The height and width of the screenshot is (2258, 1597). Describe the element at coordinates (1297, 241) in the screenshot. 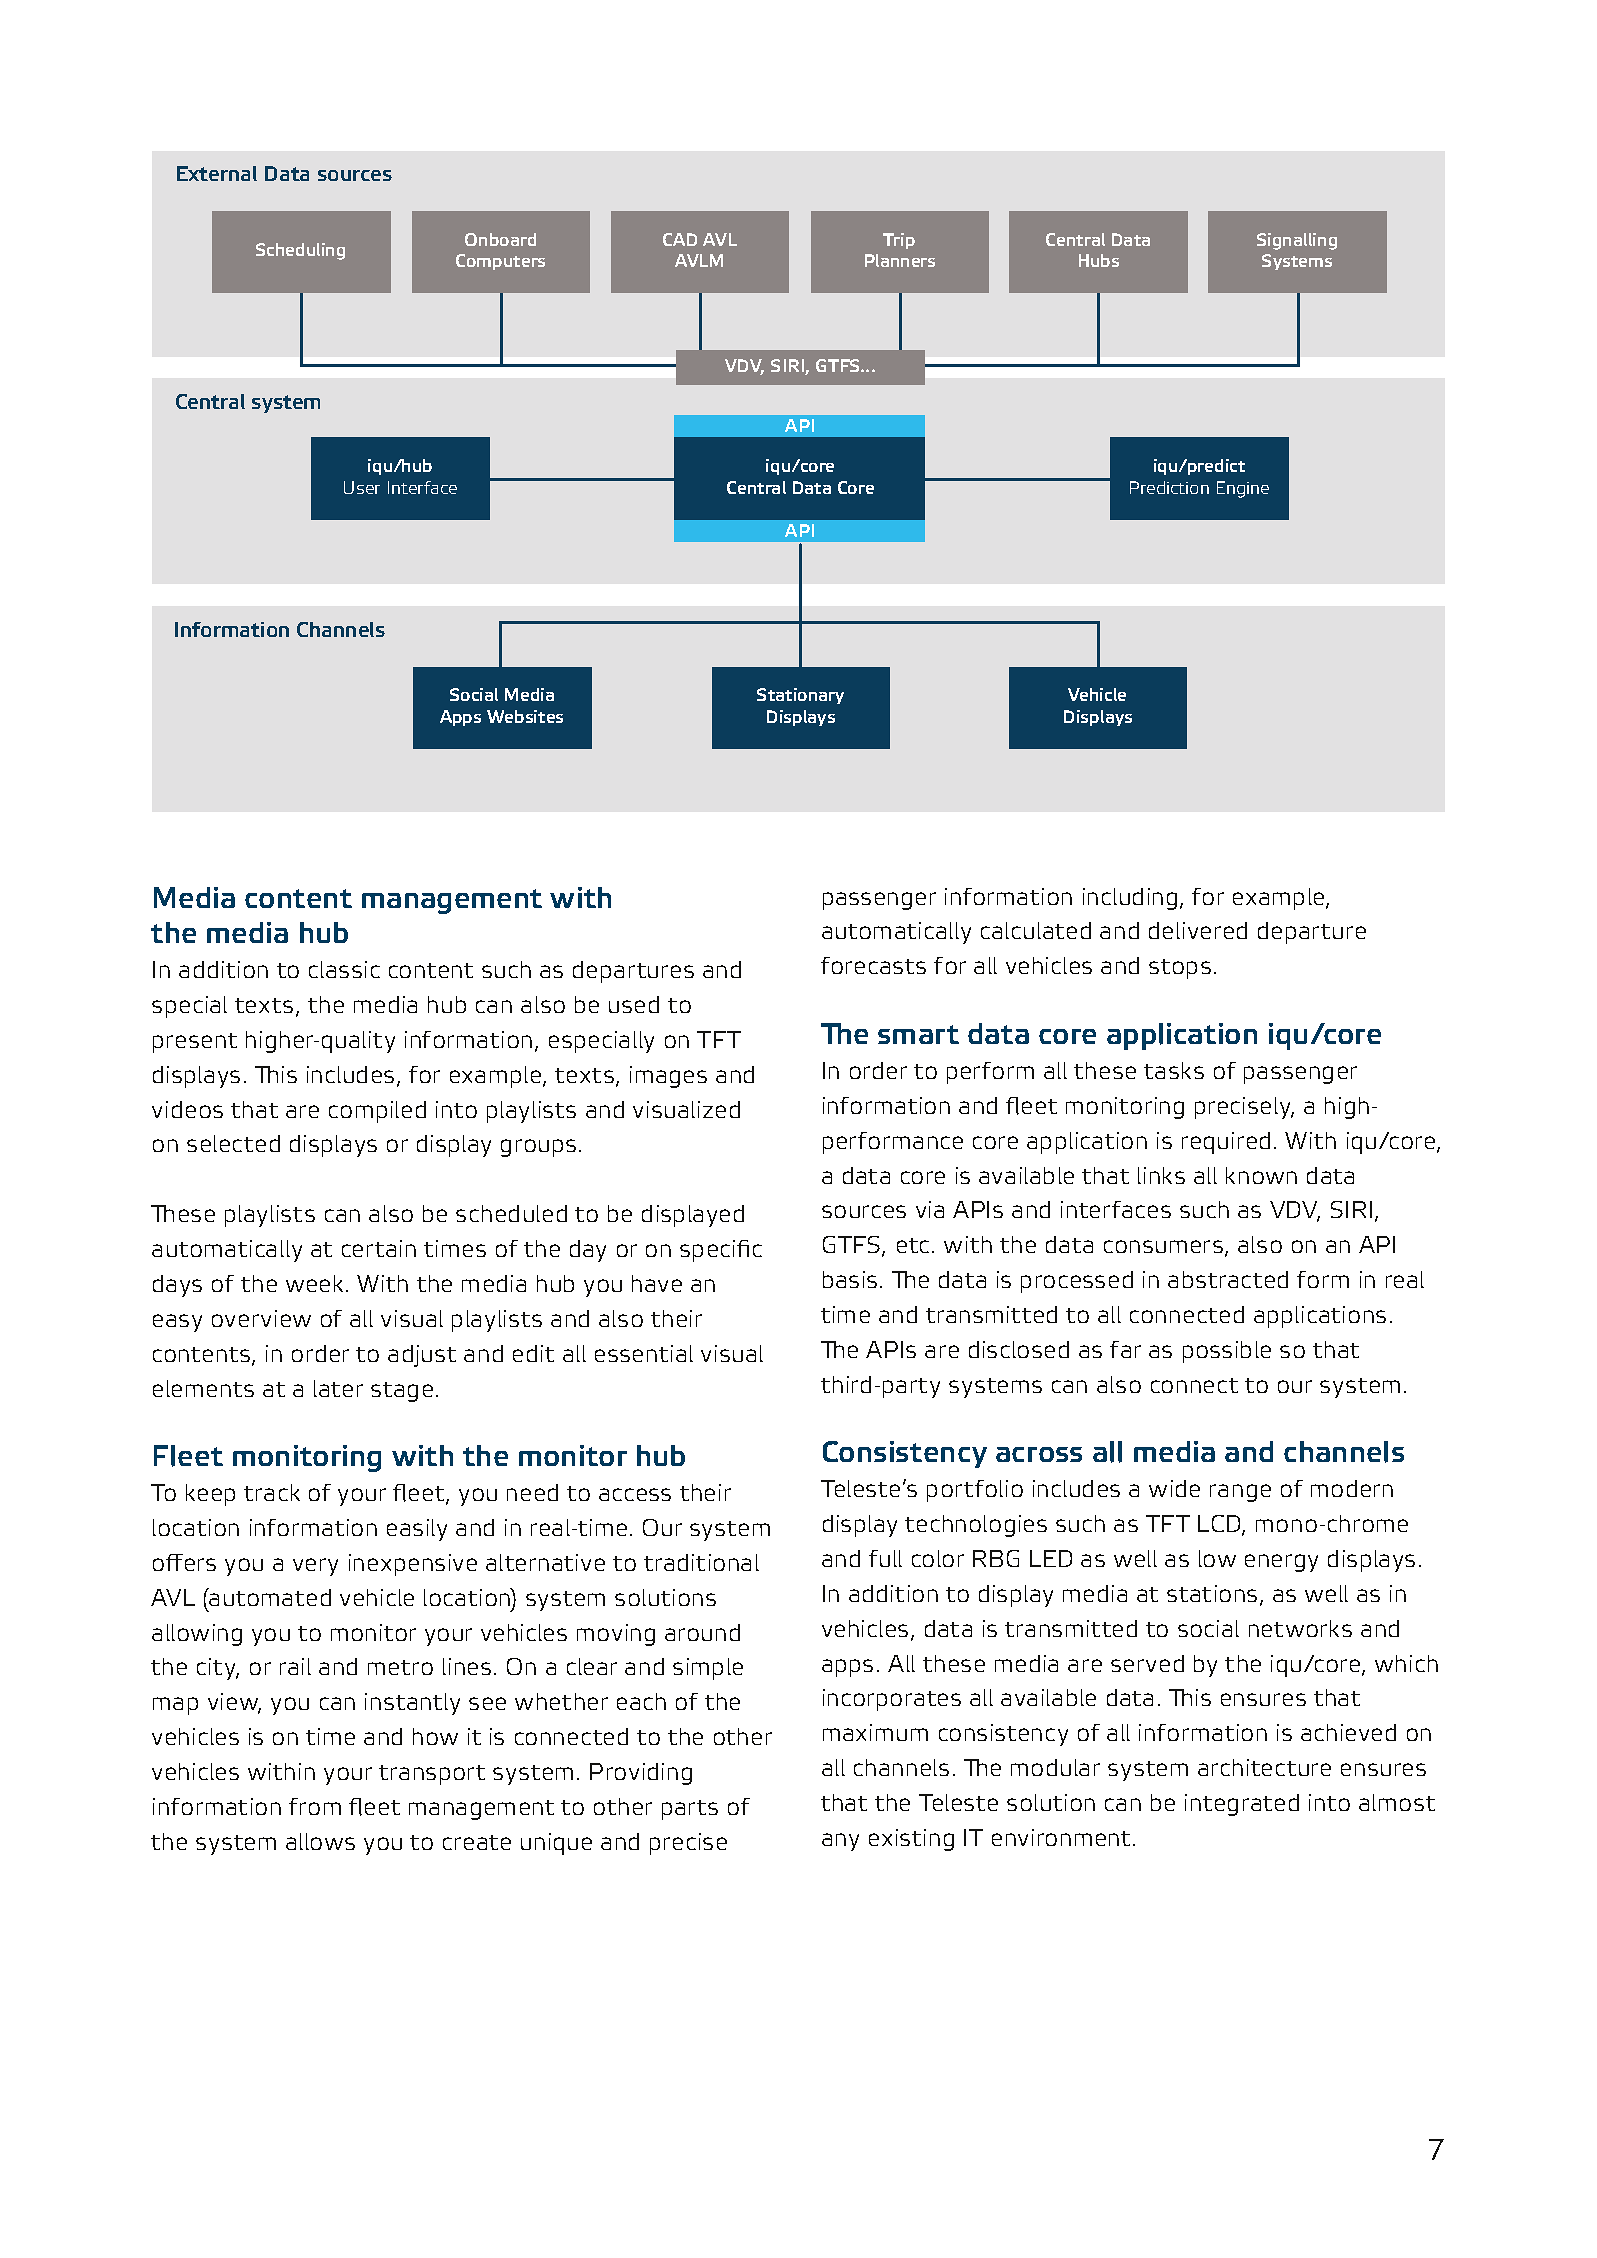

I see `Signalling` at that location.
